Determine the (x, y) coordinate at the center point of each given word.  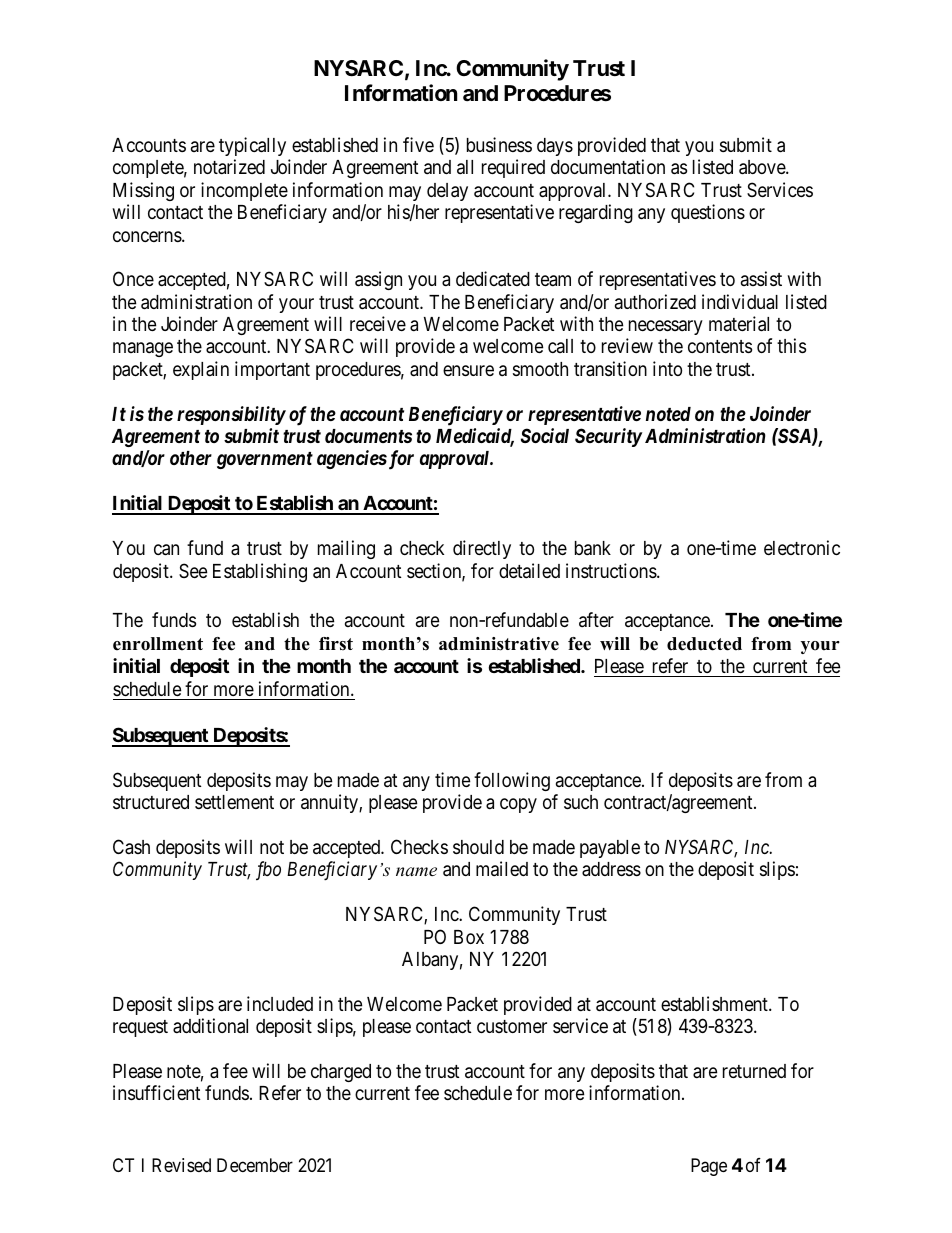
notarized (229, 166)
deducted (704, 644)
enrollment (158, 644)
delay (447, 192)
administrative (499, 644)
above (763, 167)
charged (341, 1073)
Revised (181, 1165)
